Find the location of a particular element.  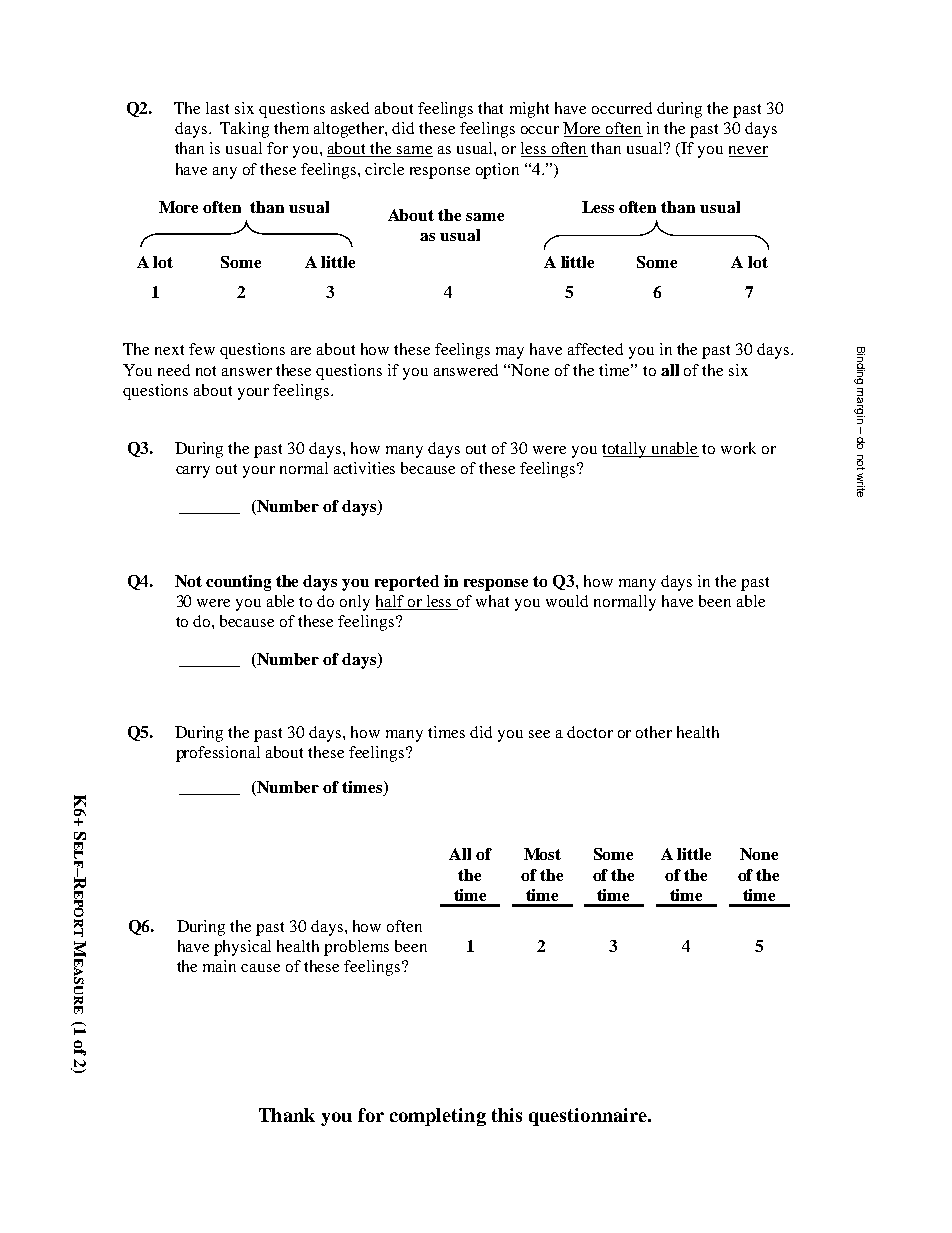

that is located at coordinates (490, 108).
